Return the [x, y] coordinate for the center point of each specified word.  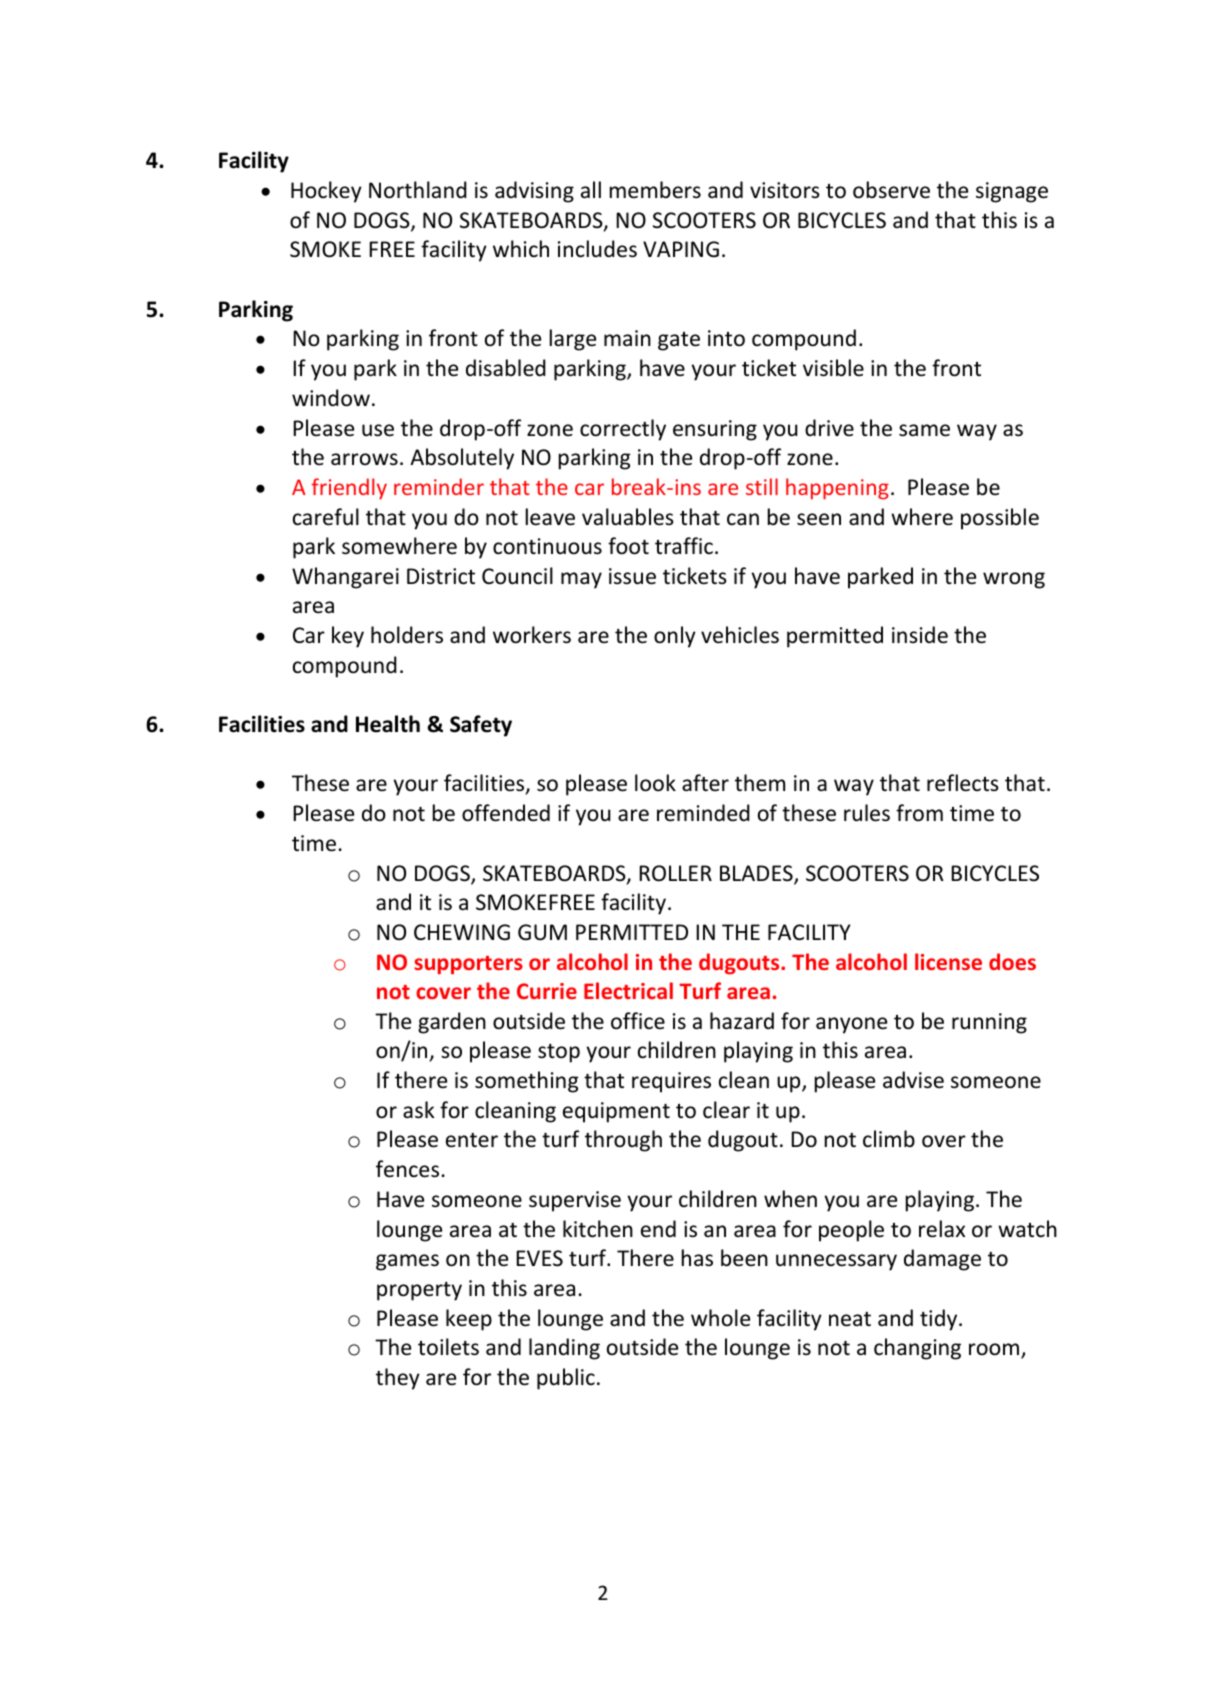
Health [388, 724]
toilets [448, 1347]
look [655, 783]
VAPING [681, 249]
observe [891, 190]
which [521, 248]
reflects [963, 783]
